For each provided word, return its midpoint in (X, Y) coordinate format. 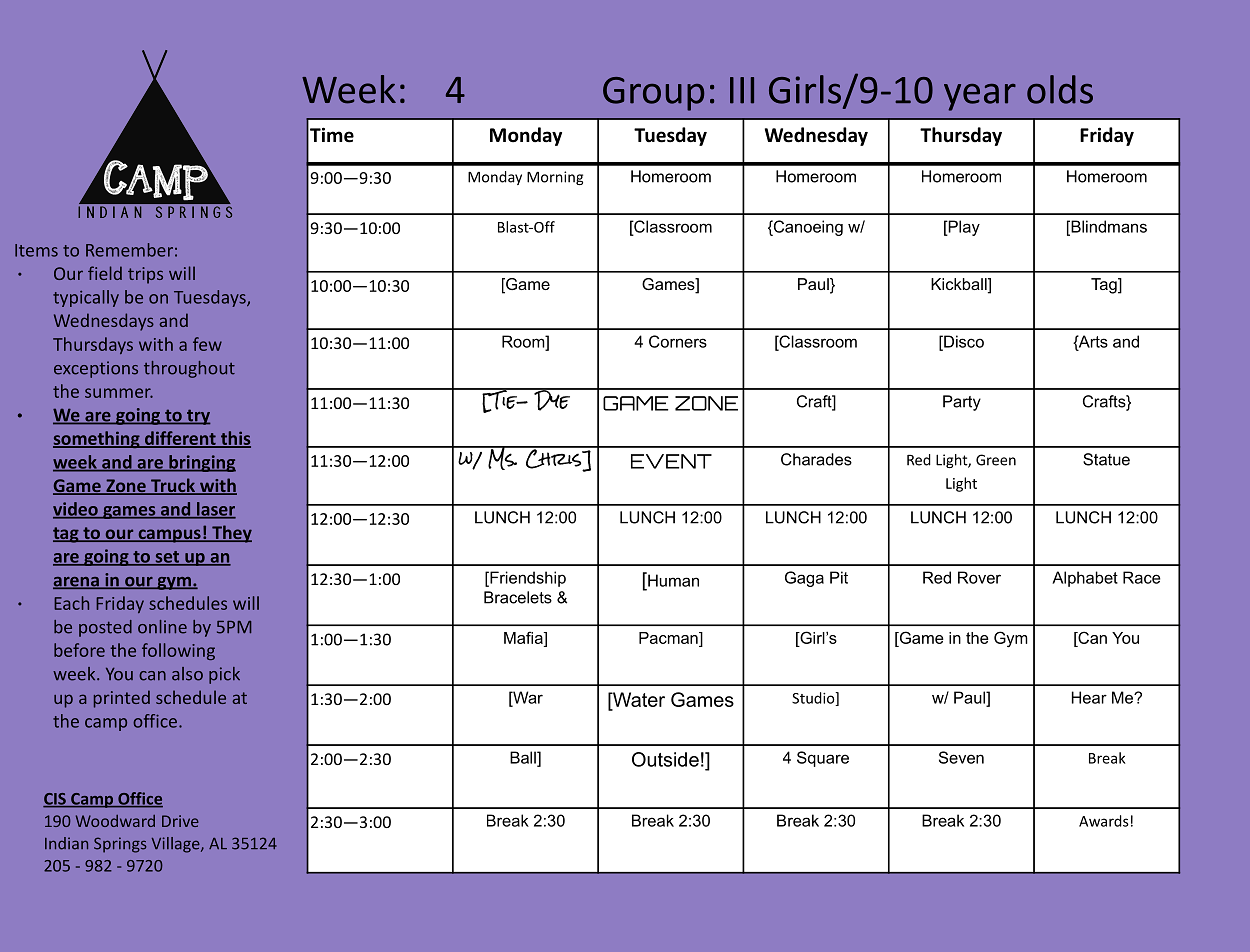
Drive (180, 821)
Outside (665, 759)
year (980, 97)
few (207, 344)
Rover (979, 577)
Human (672, 579)
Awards (1104, 821)
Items (36, 250)
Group (653, 94)
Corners (678, 341)
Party (962, 403)
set (167, 558)
